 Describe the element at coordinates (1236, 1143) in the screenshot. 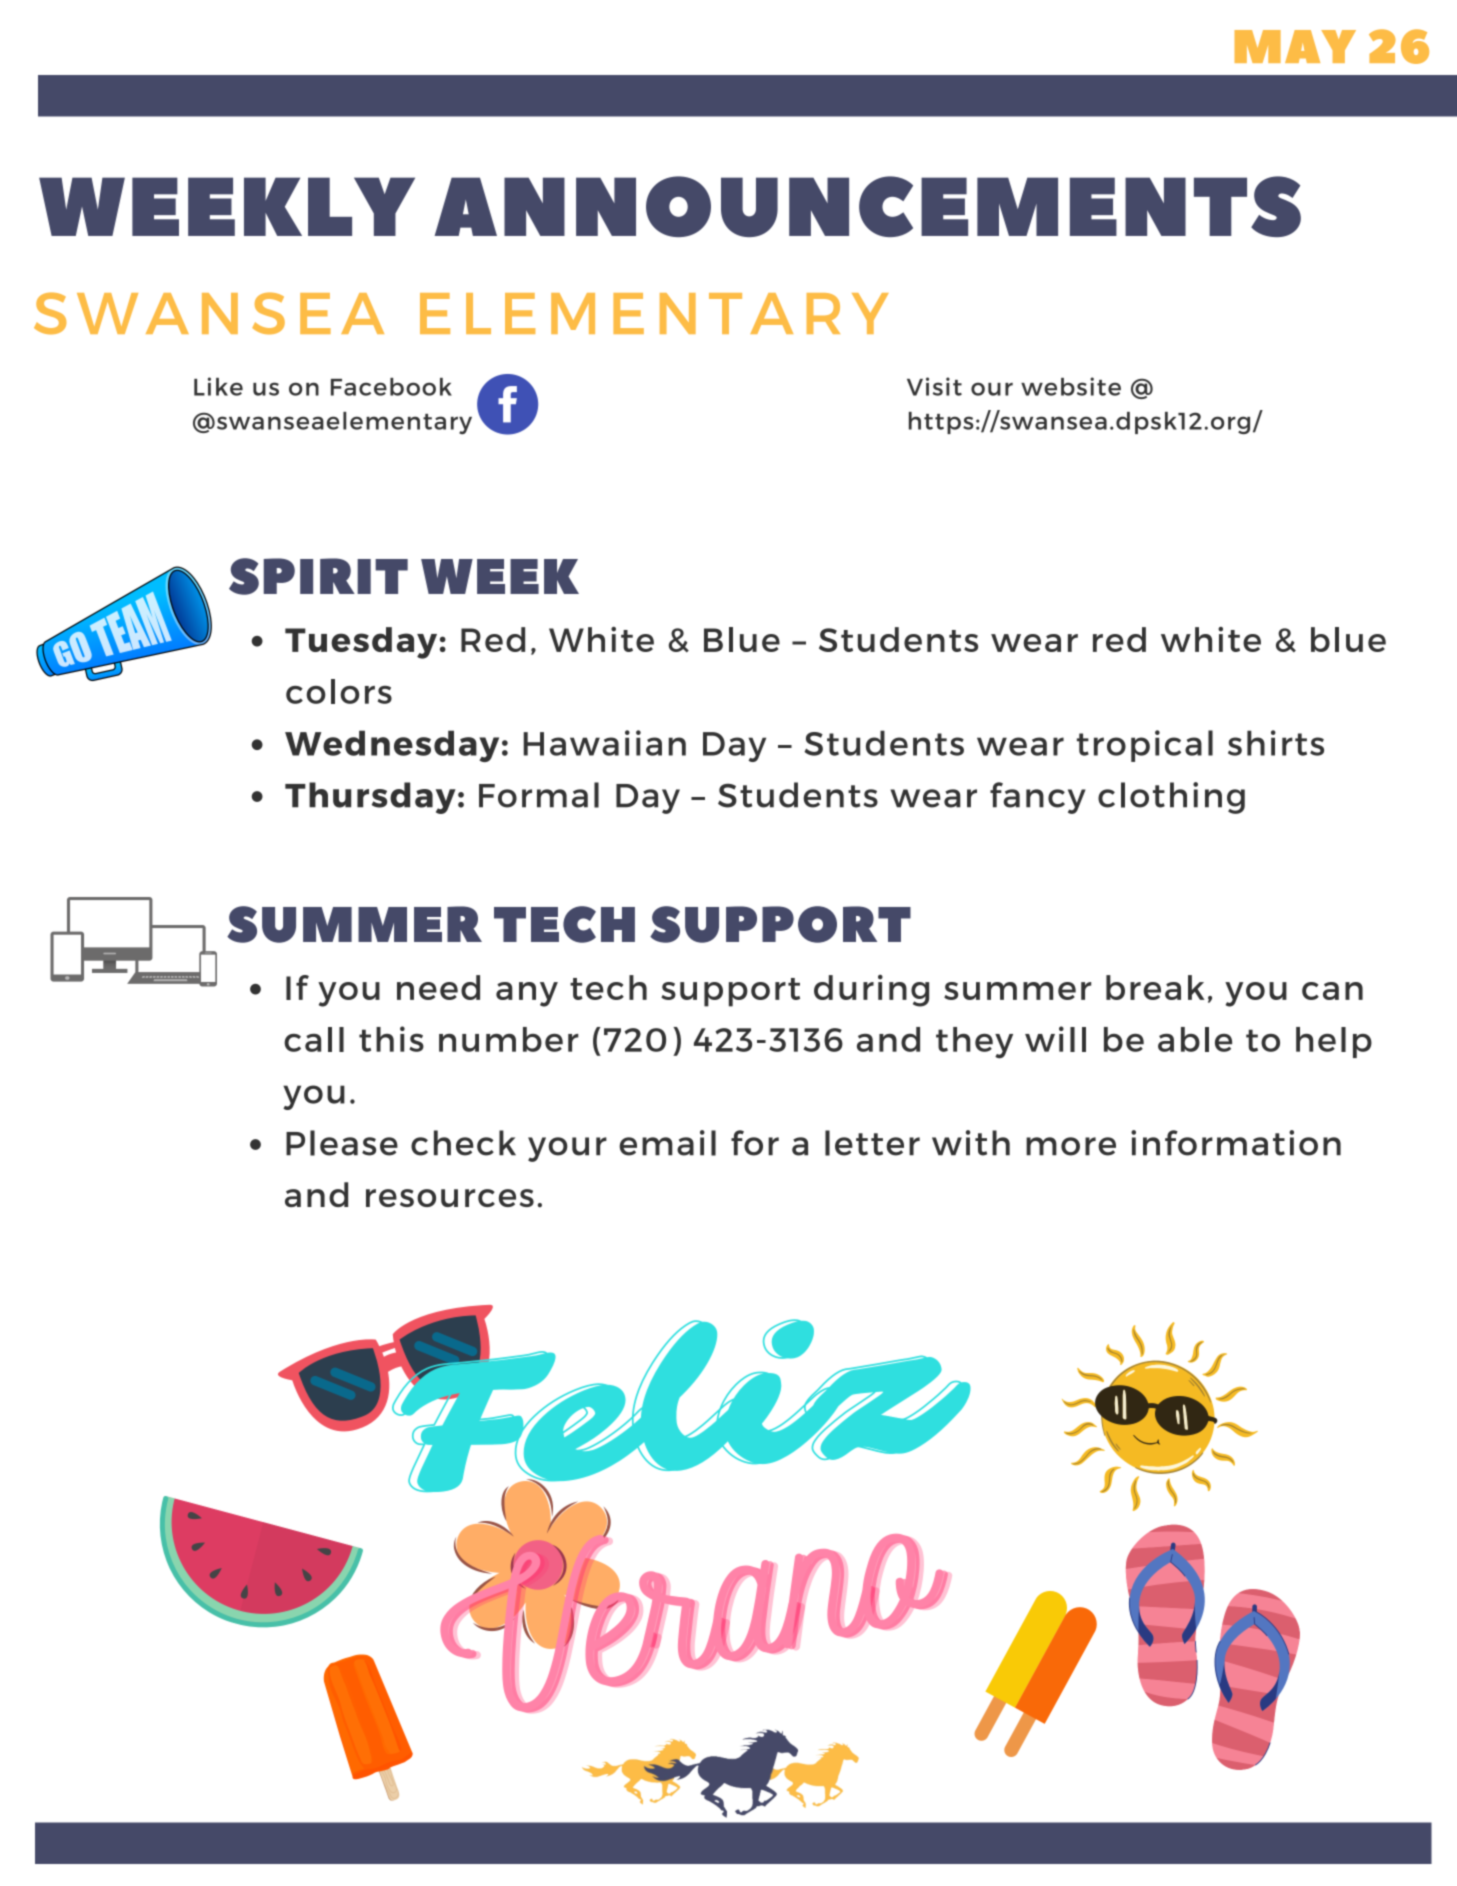

I see `information` at that location.
